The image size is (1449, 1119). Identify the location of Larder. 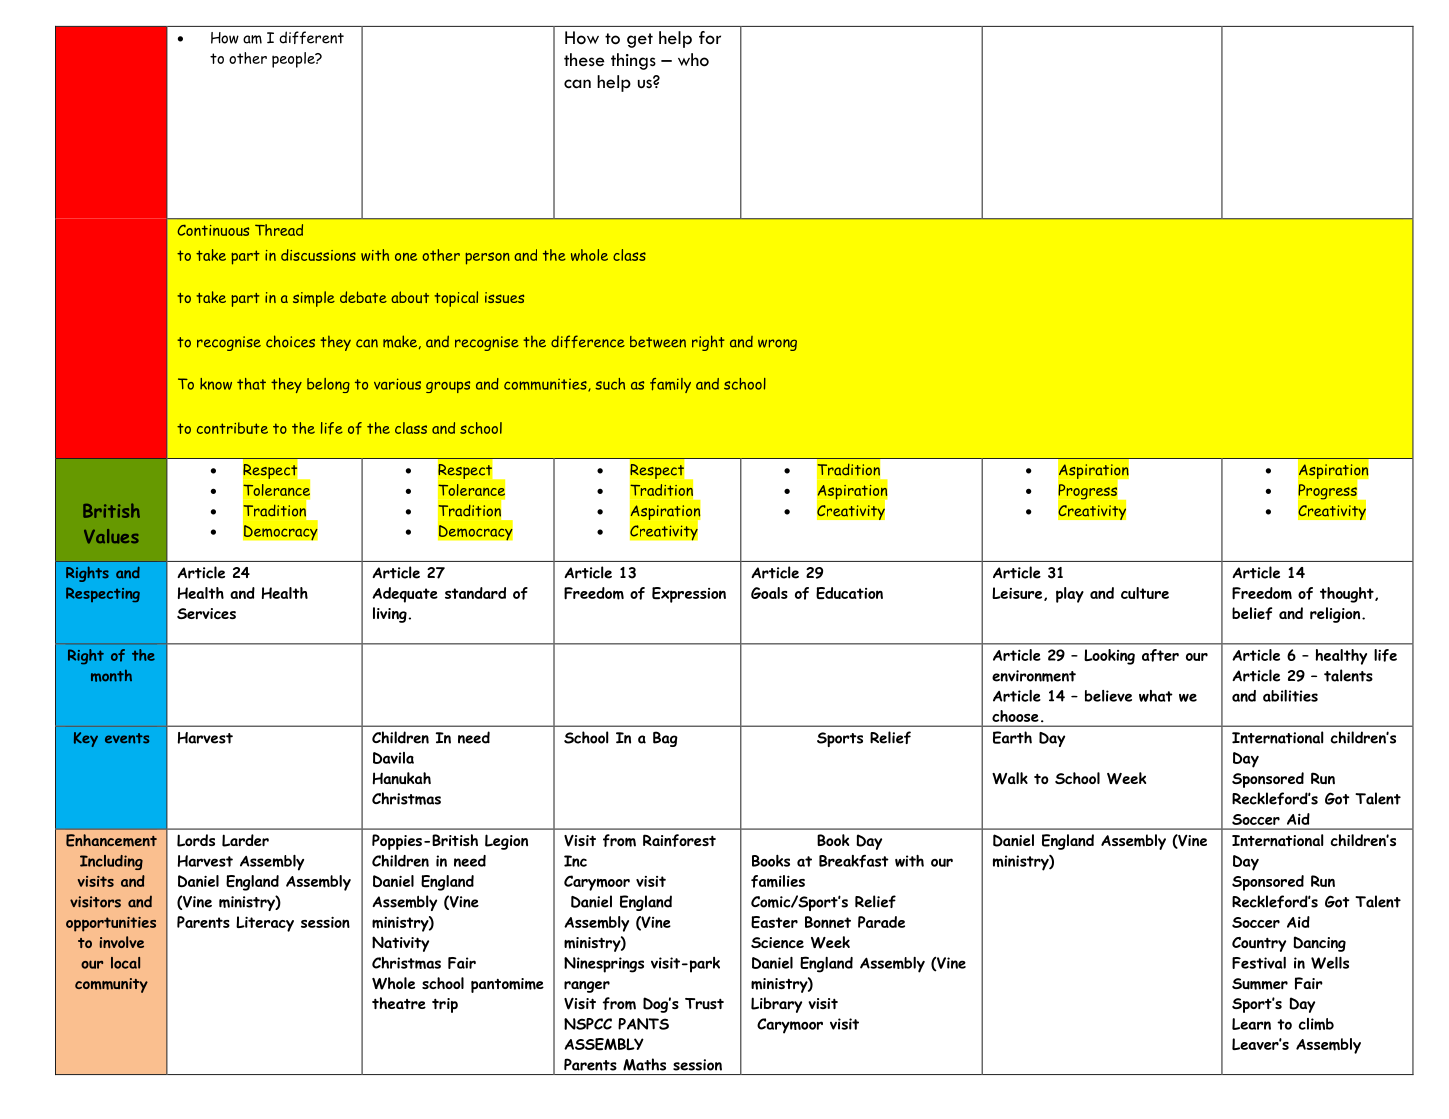
(245, 840).
